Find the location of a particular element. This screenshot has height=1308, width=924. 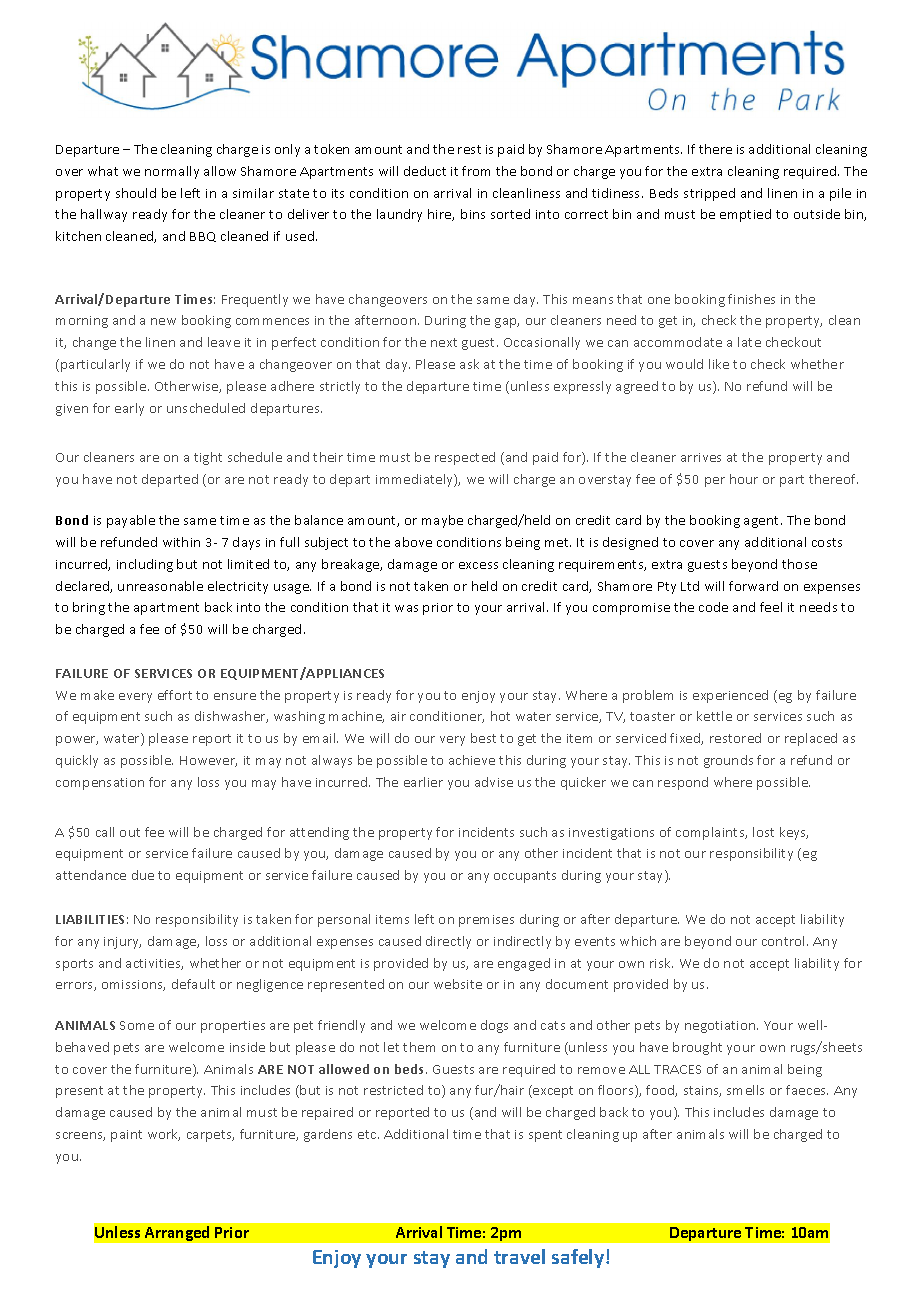

travel is located at coordinates (519, 1256).
